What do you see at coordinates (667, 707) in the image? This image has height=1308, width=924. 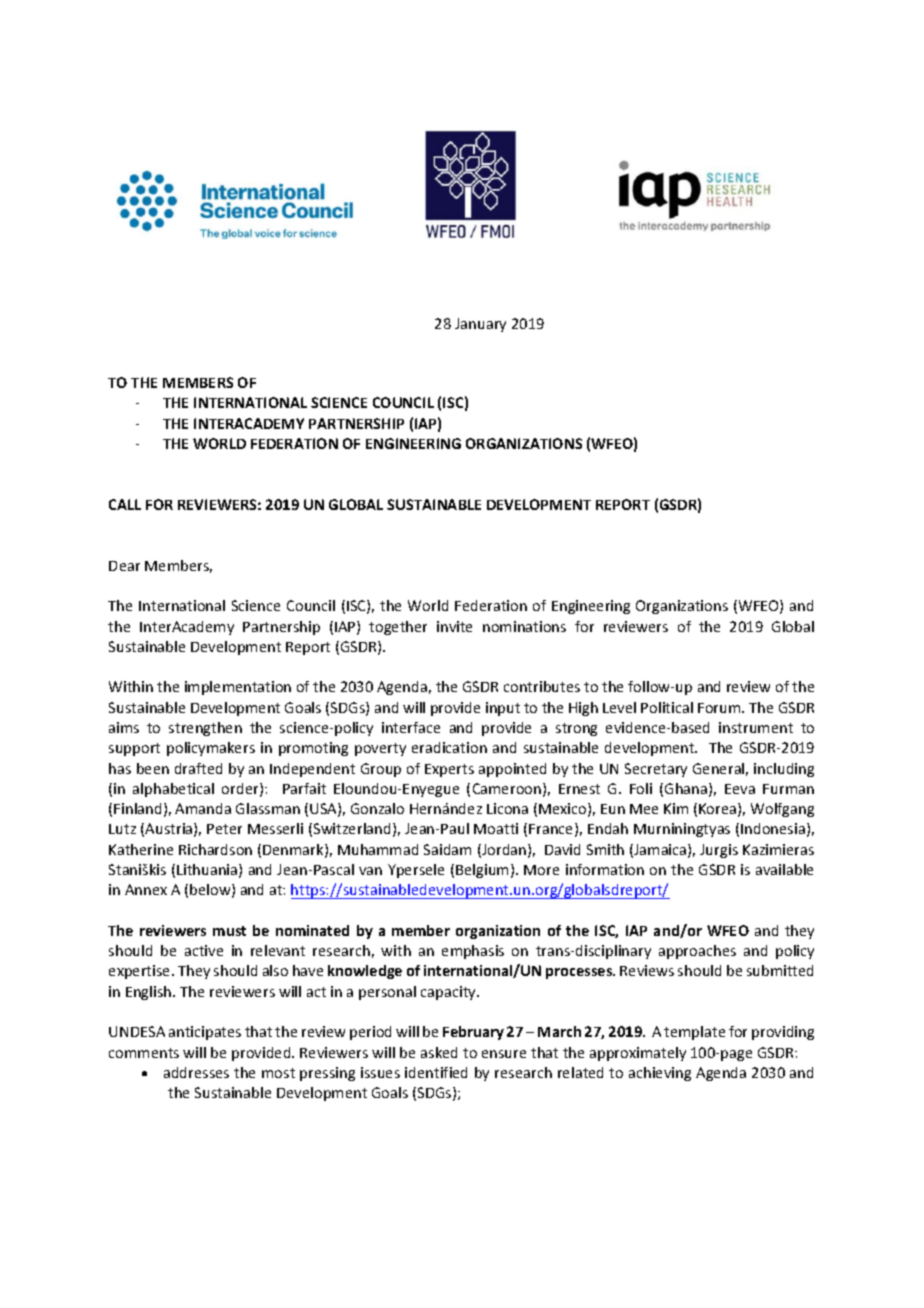 I see `Political` at bounding box center [667, 707].
